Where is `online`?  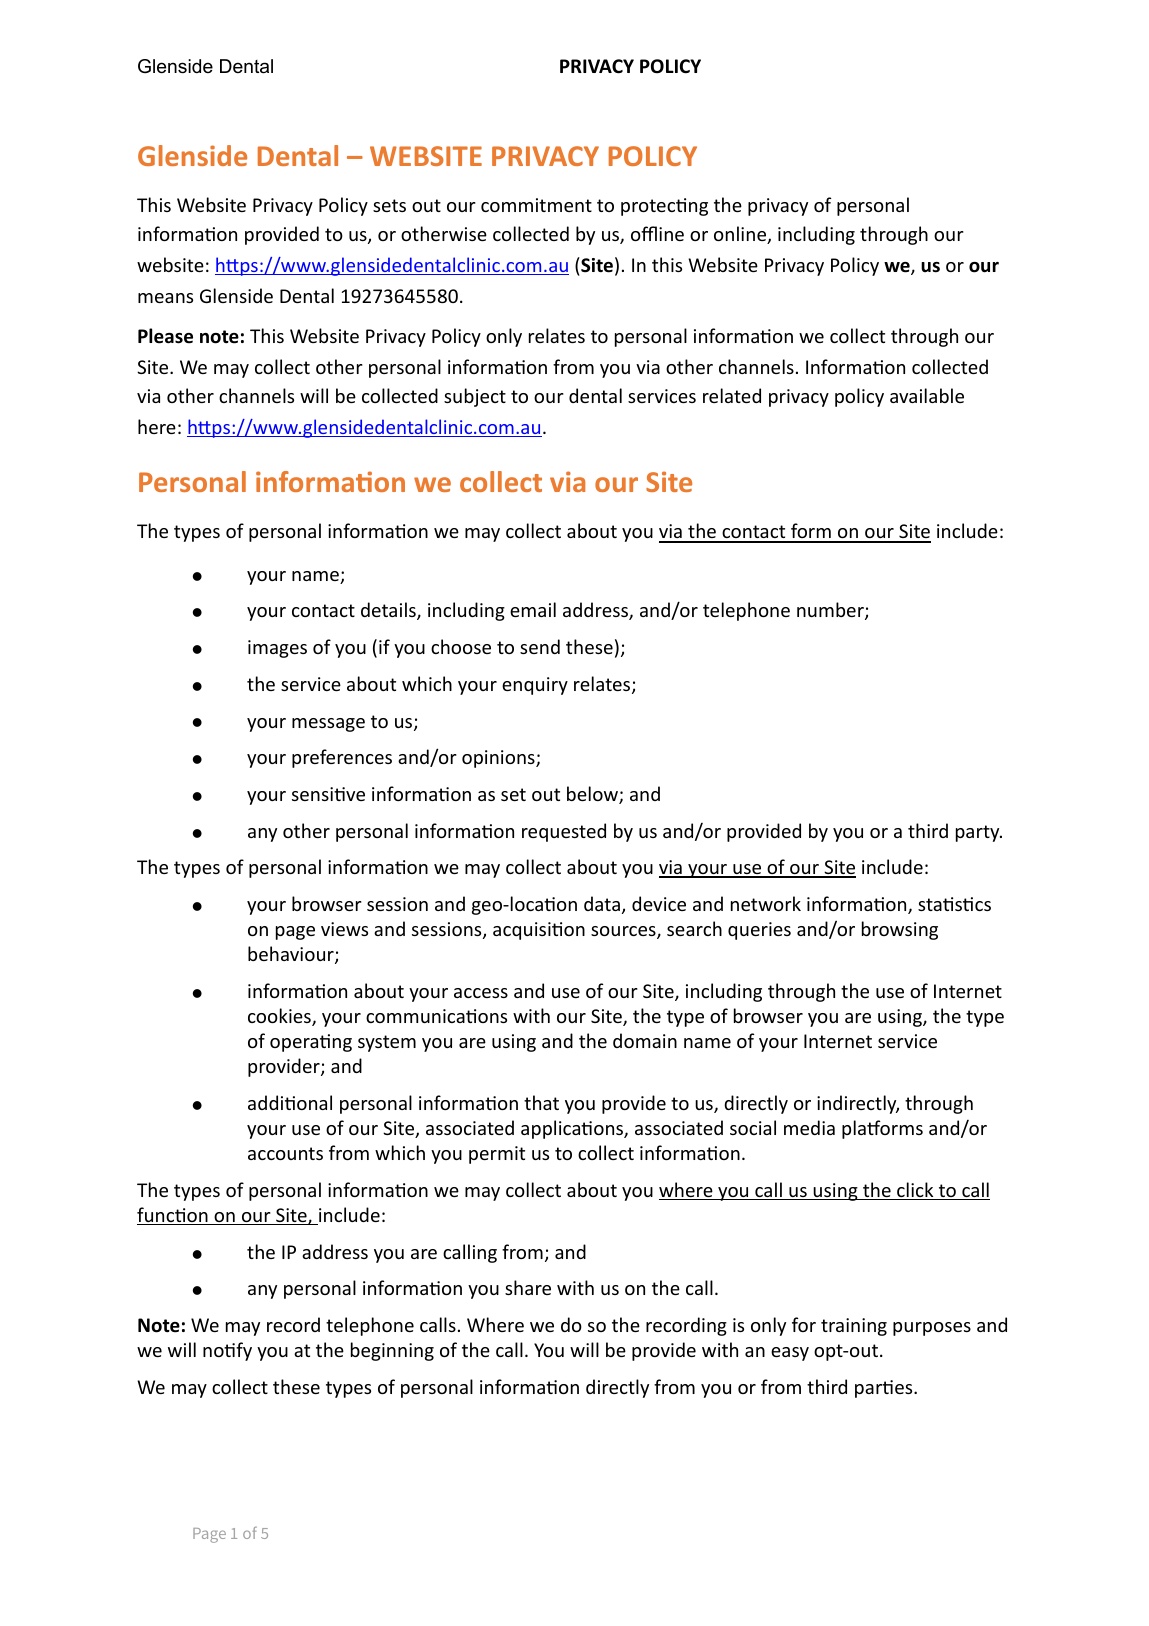
online is located at coordinates (741, 235).
